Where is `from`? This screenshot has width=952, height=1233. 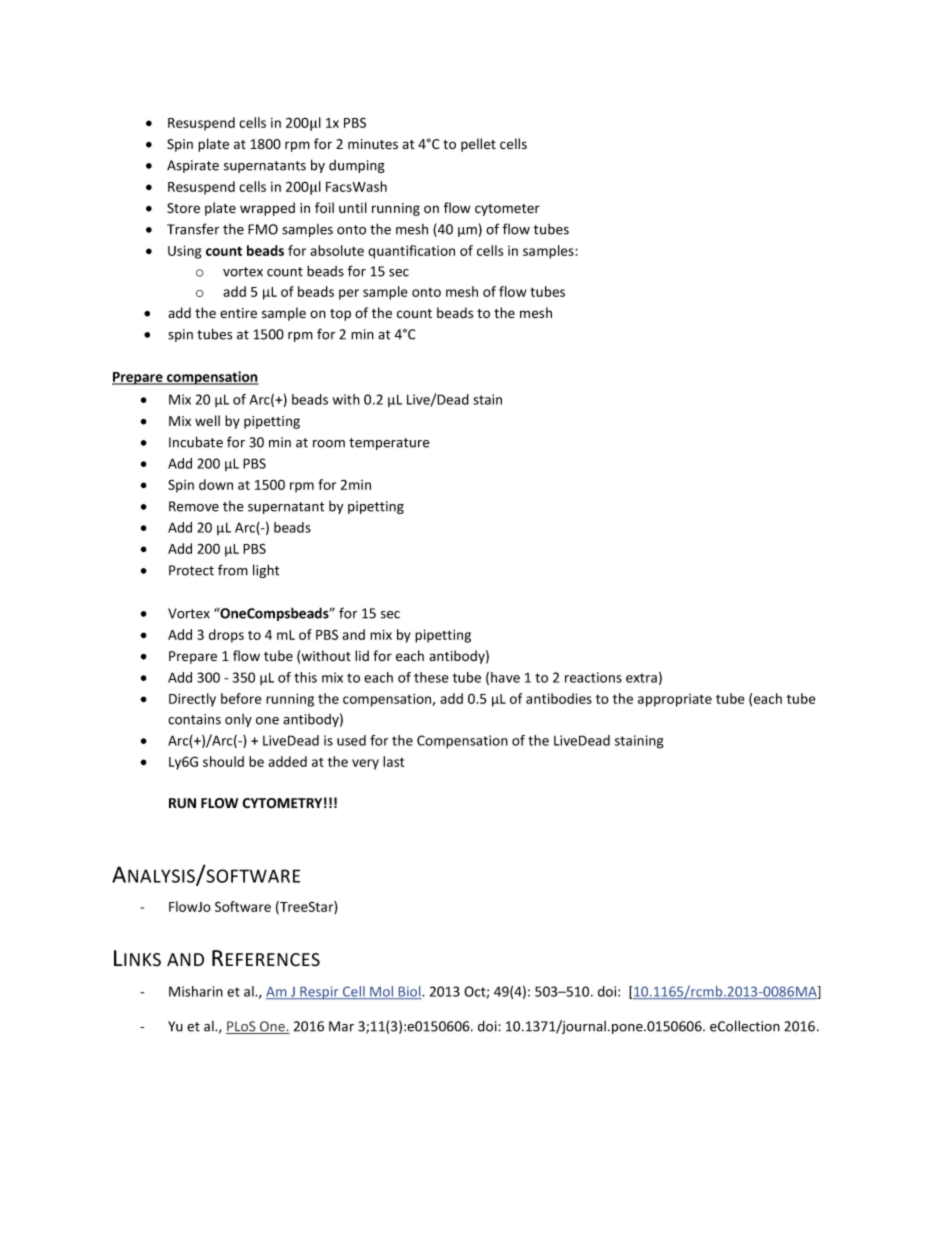 from is located at coordinates (233, 570).
